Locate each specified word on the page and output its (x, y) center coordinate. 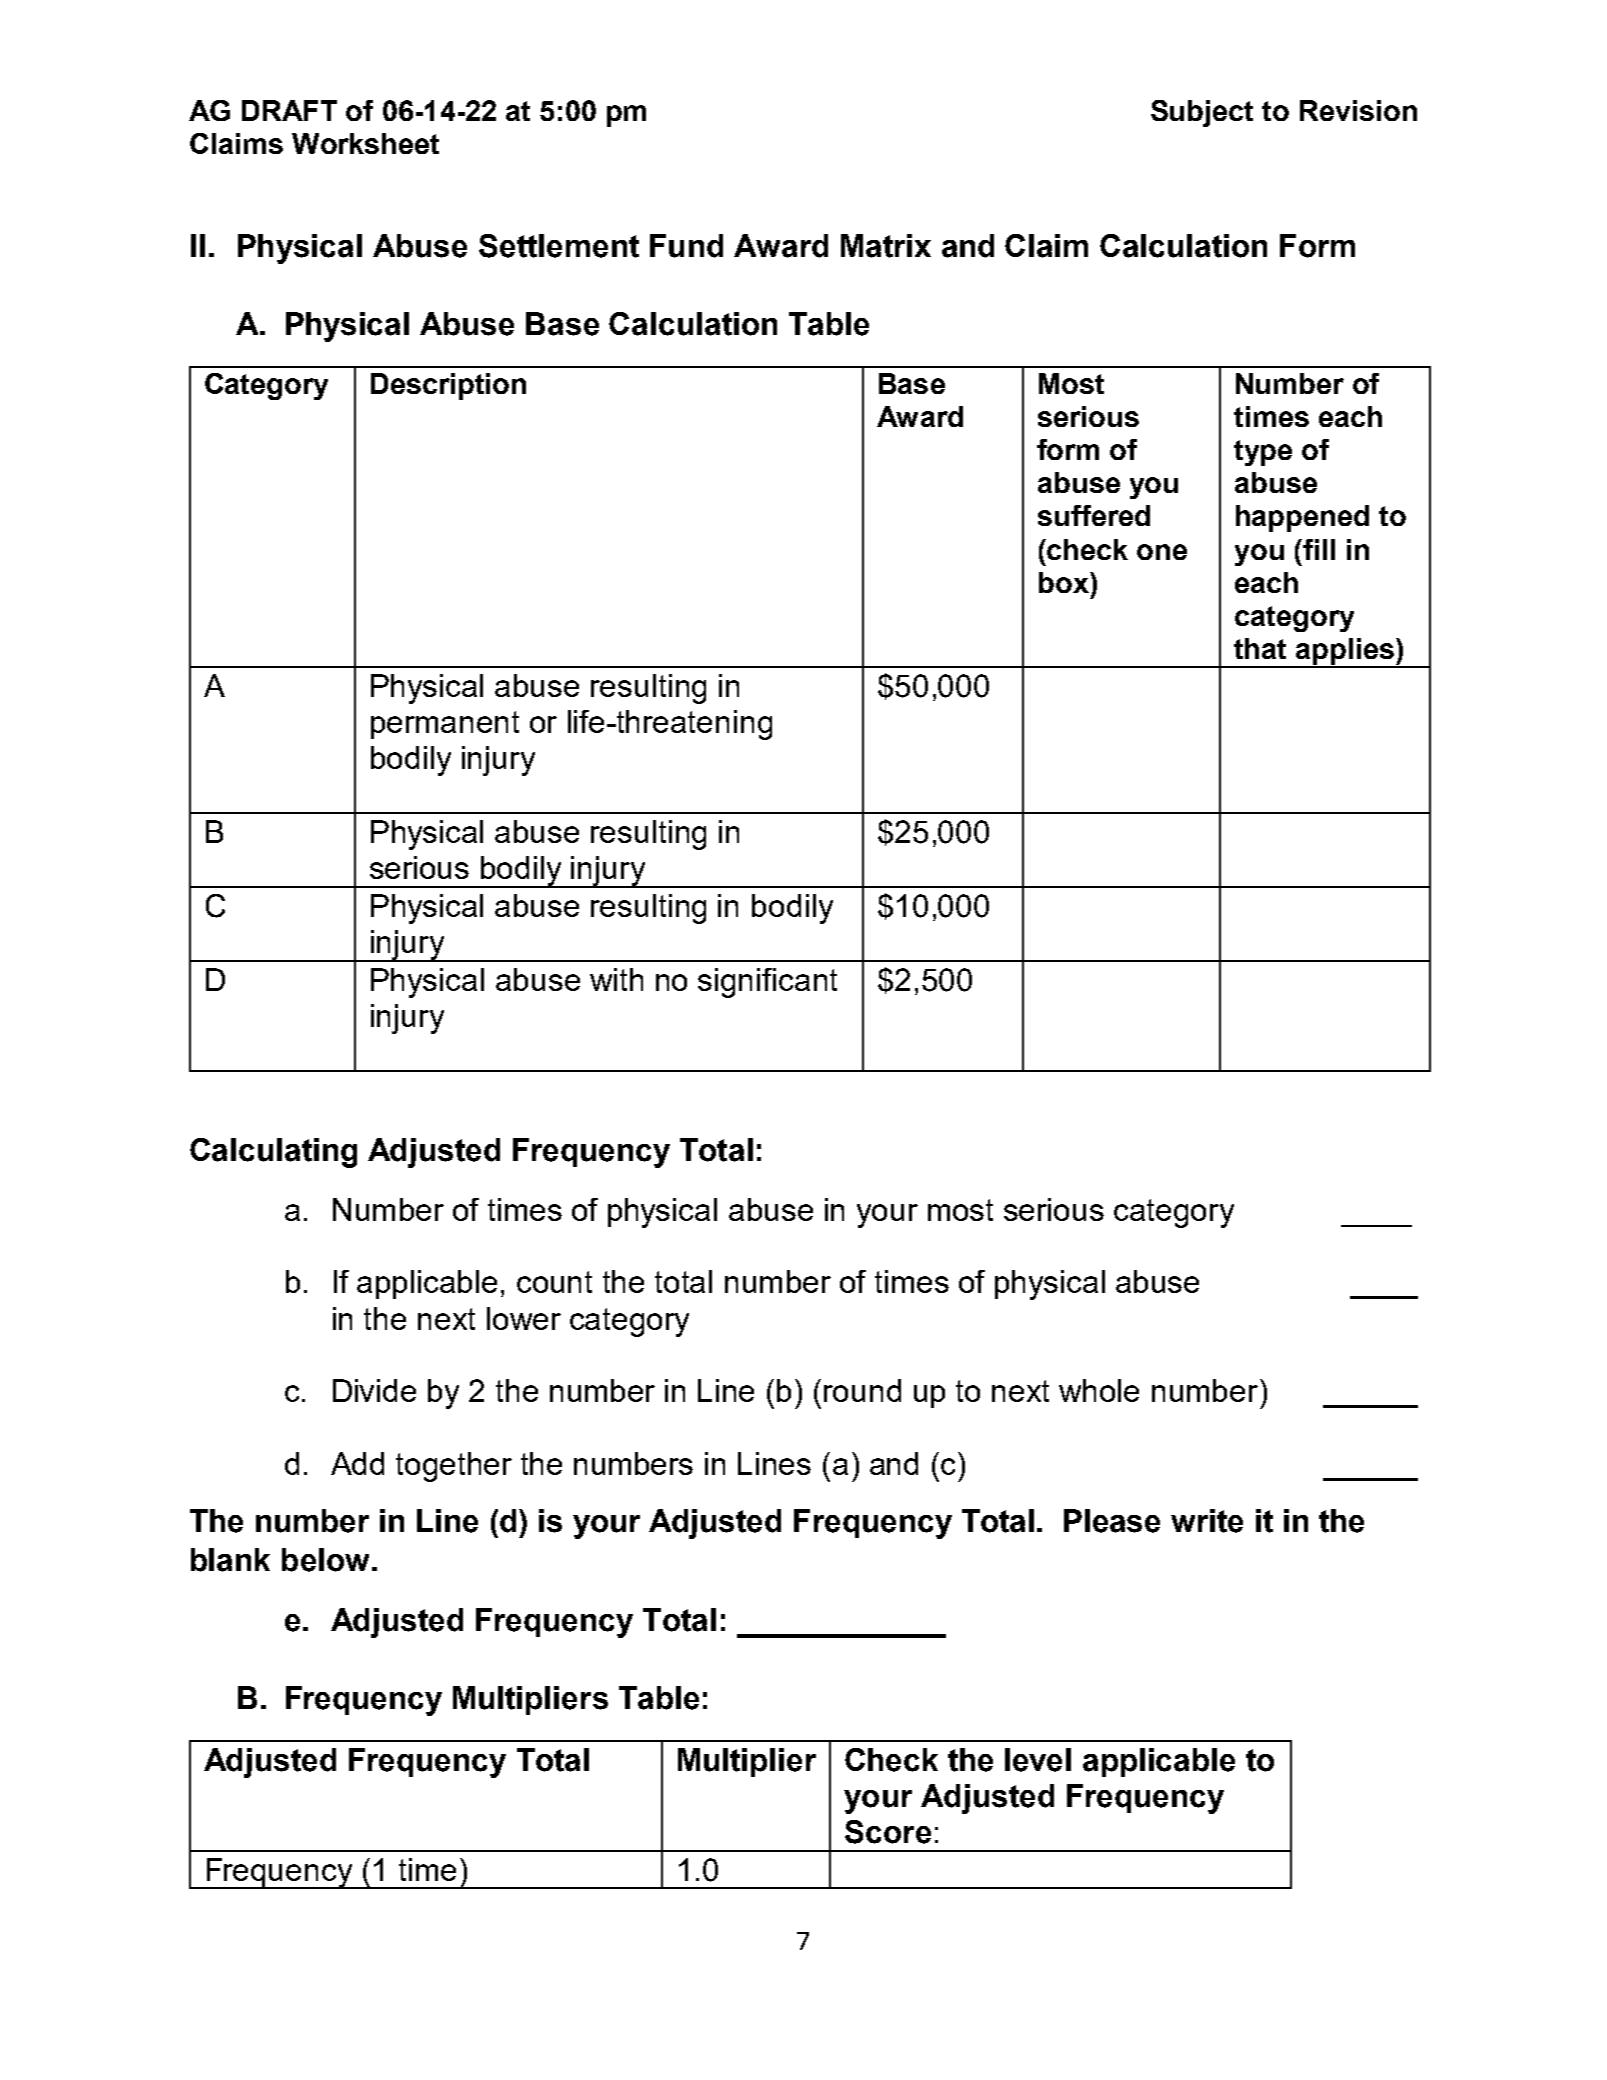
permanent (445, 725)
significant (767, 983)
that (1260, 648)
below (325, 1560)
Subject (1202, 113)
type (1263, 453)
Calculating (273, 1153)
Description (448, 386)
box (1065, 582)
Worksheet (365, 143)
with (616, 979)
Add (357, 1463)
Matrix (886, 246)
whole (1099, 1390)
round (862, 1390)
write (1207, 1521)
